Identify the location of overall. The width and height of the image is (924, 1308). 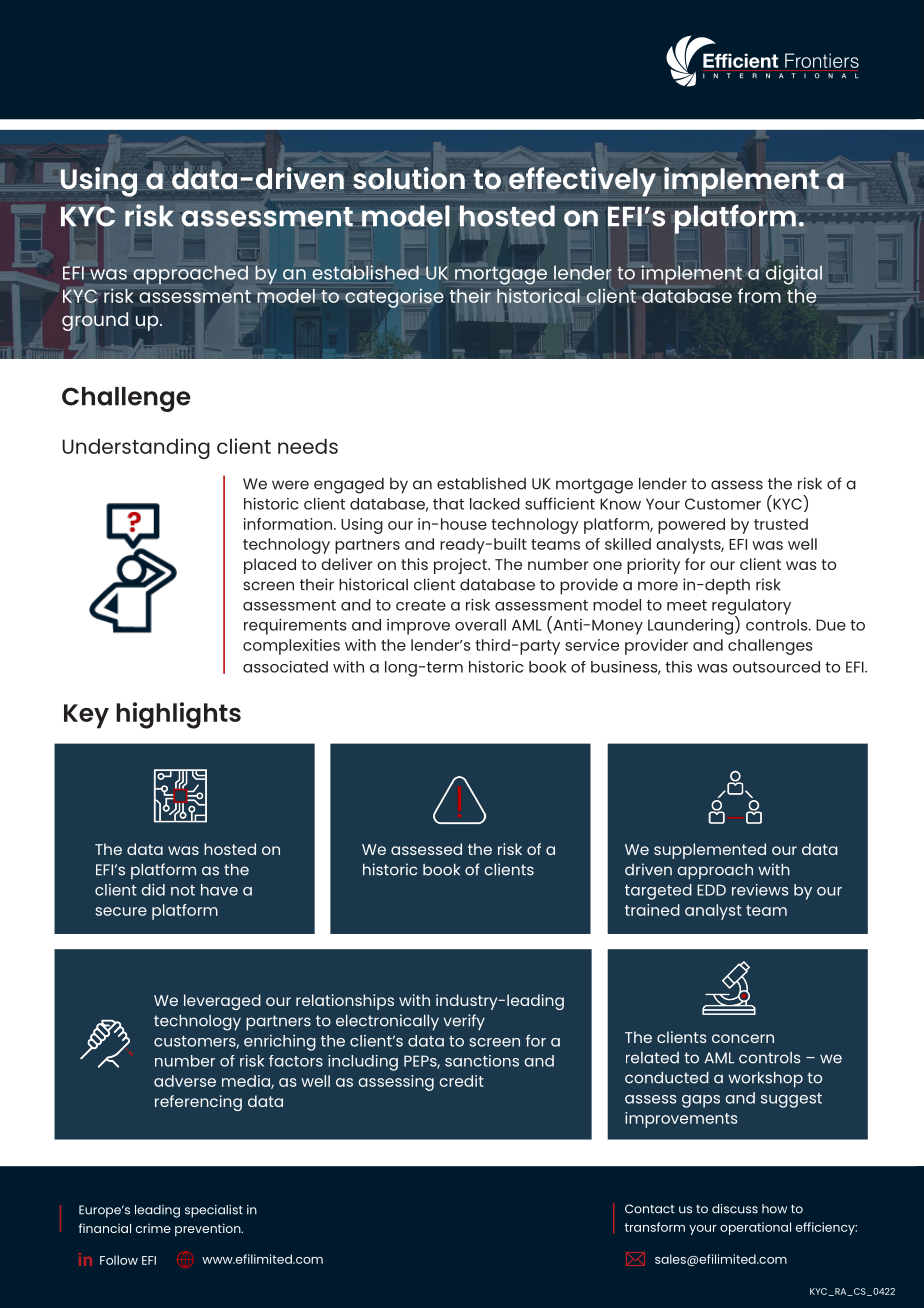
(480, 625).
